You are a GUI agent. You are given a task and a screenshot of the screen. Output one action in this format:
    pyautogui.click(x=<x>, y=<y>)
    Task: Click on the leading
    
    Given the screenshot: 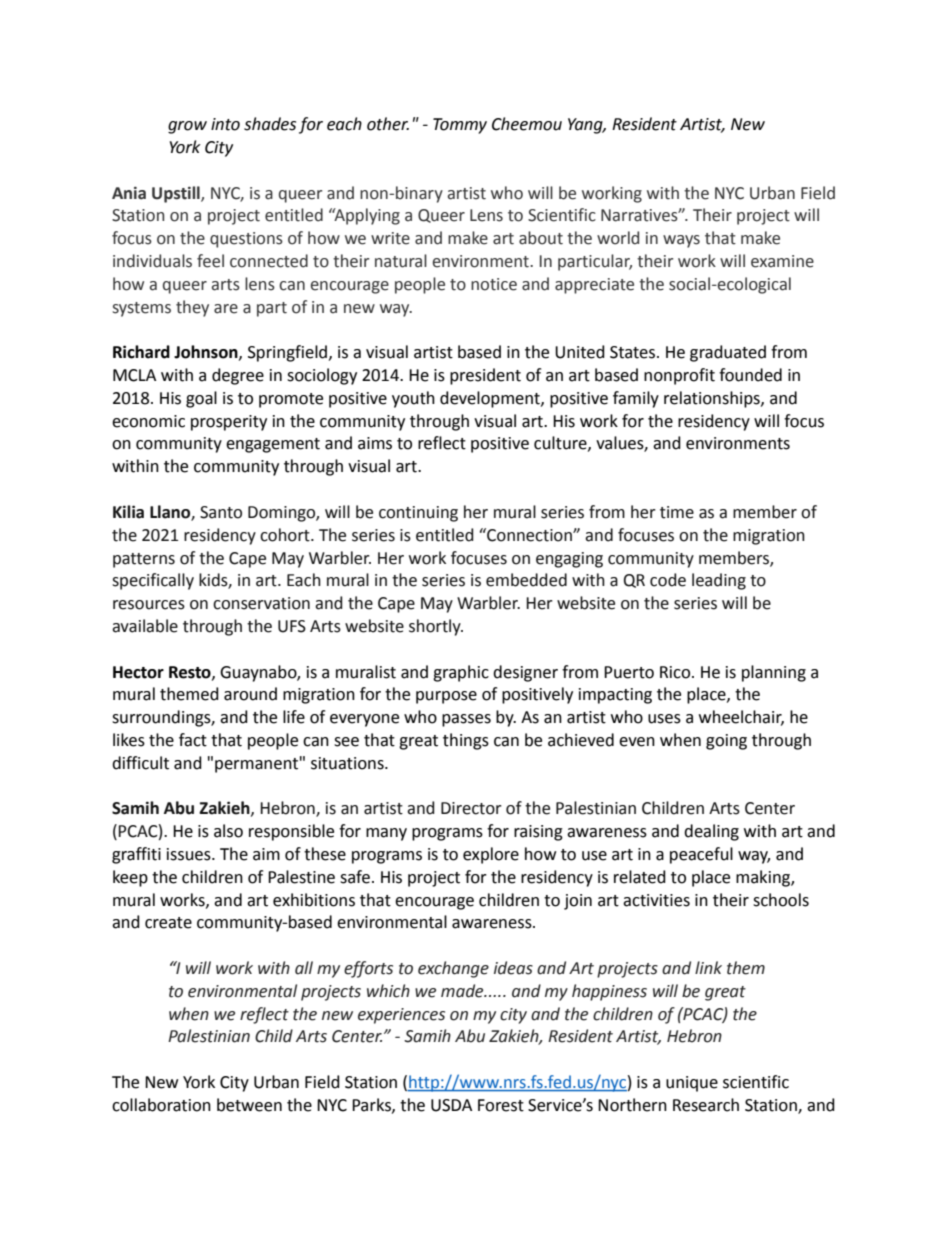 What is the action you would take?
    pyautogui.click(x=719, y=581)
